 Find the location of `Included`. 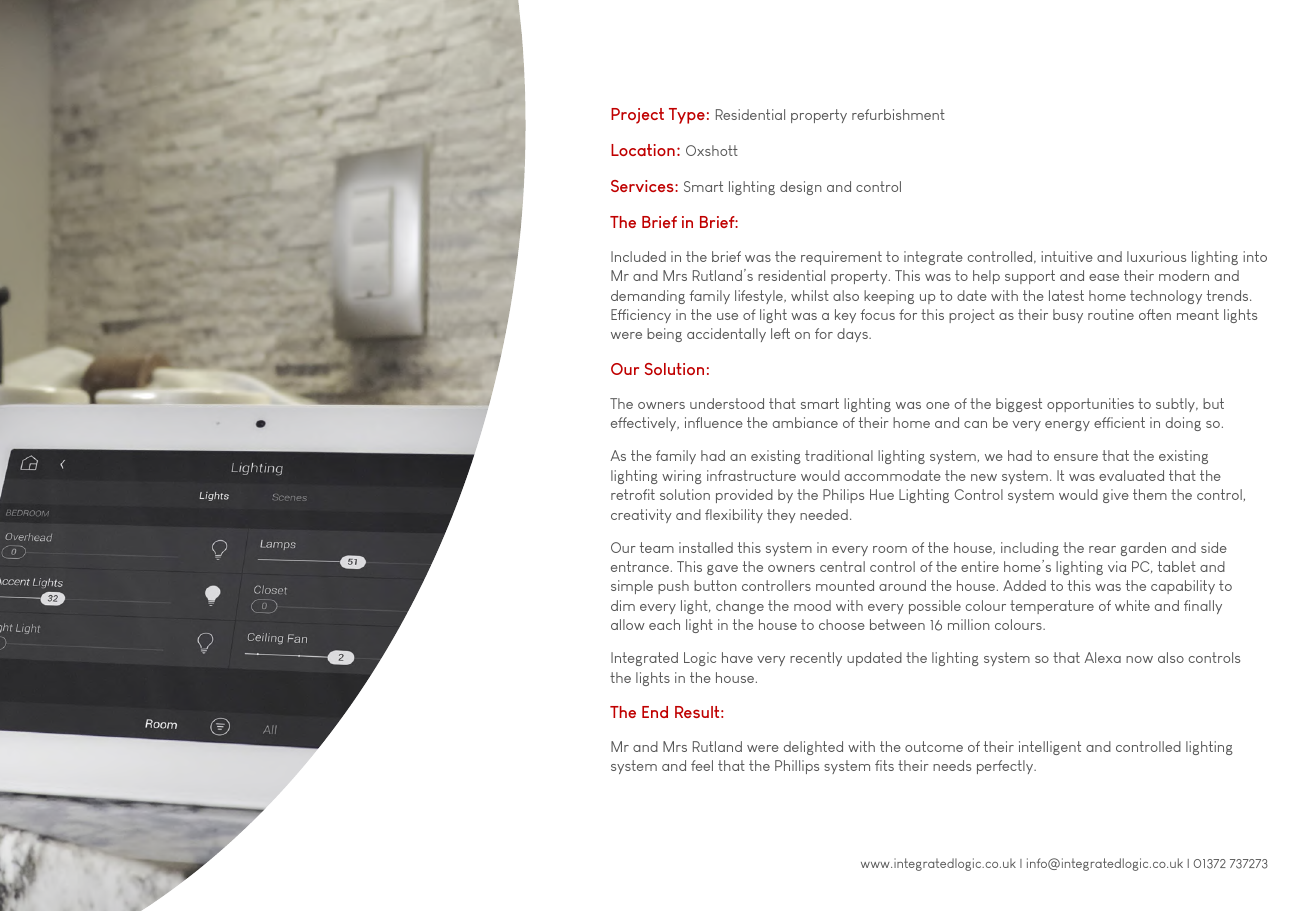

Included is located at coordinates (638, 256).
